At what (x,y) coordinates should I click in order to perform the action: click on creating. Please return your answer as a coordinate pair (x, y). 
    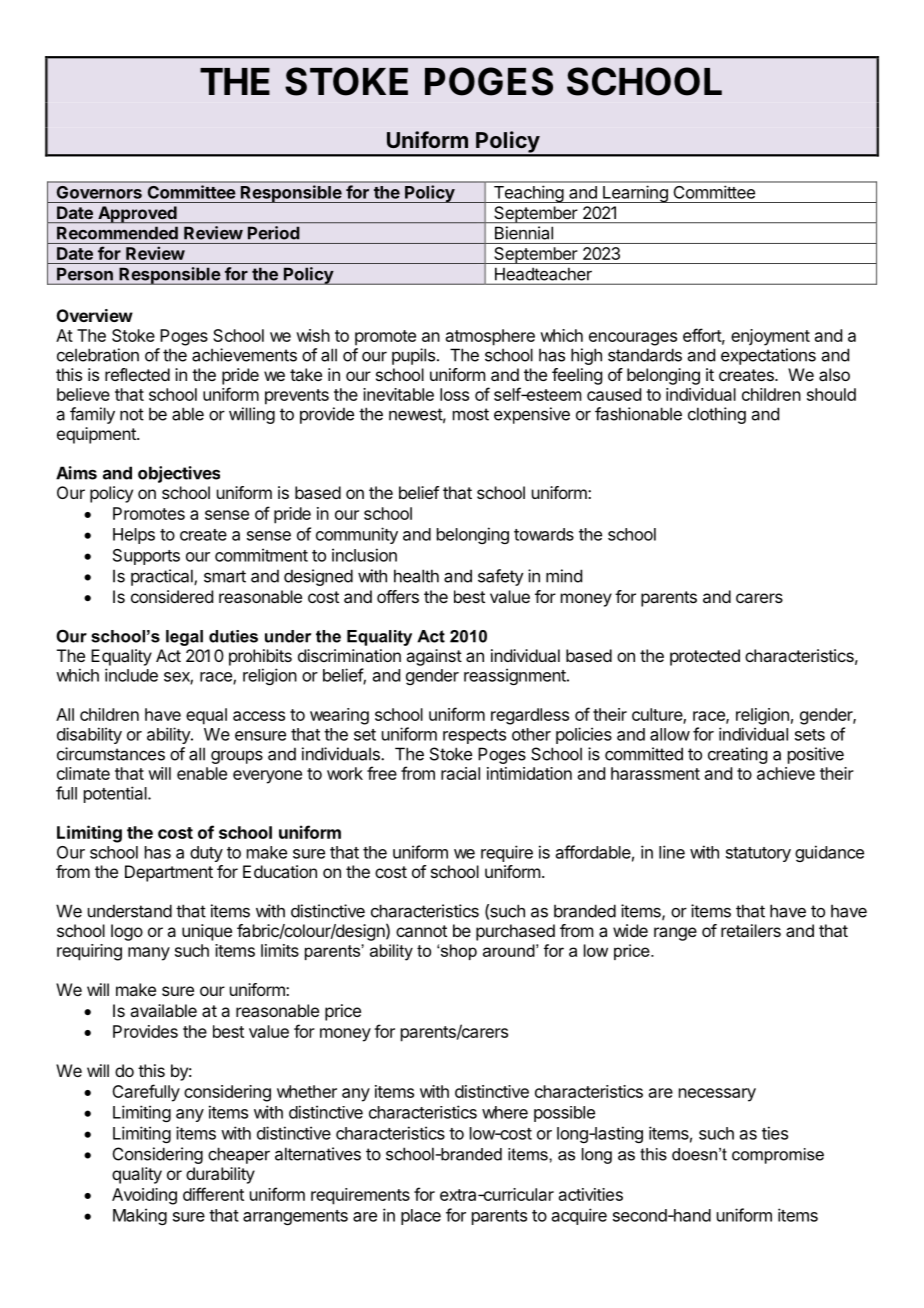
    Looking at the image, I should click on (737, 755).
